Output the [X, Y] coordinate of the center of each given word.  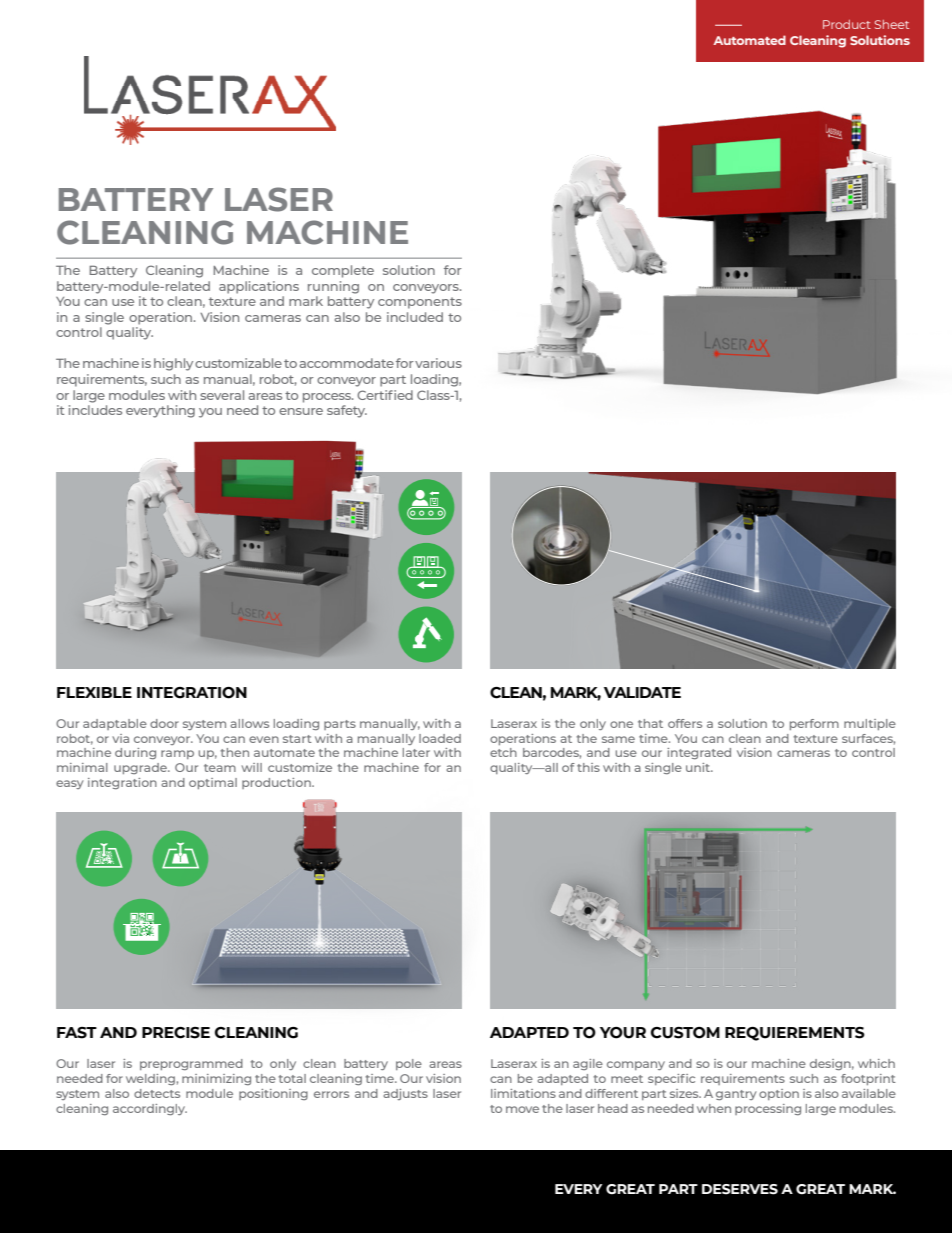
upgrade [141, 768]
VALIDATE [642, 692]
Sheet [892, 24]
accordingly [150, 1109]
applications [259, 287]
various [438, 363]
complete [343, 271]
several [222, 395]
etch [503, 752]
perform [814, 724]
